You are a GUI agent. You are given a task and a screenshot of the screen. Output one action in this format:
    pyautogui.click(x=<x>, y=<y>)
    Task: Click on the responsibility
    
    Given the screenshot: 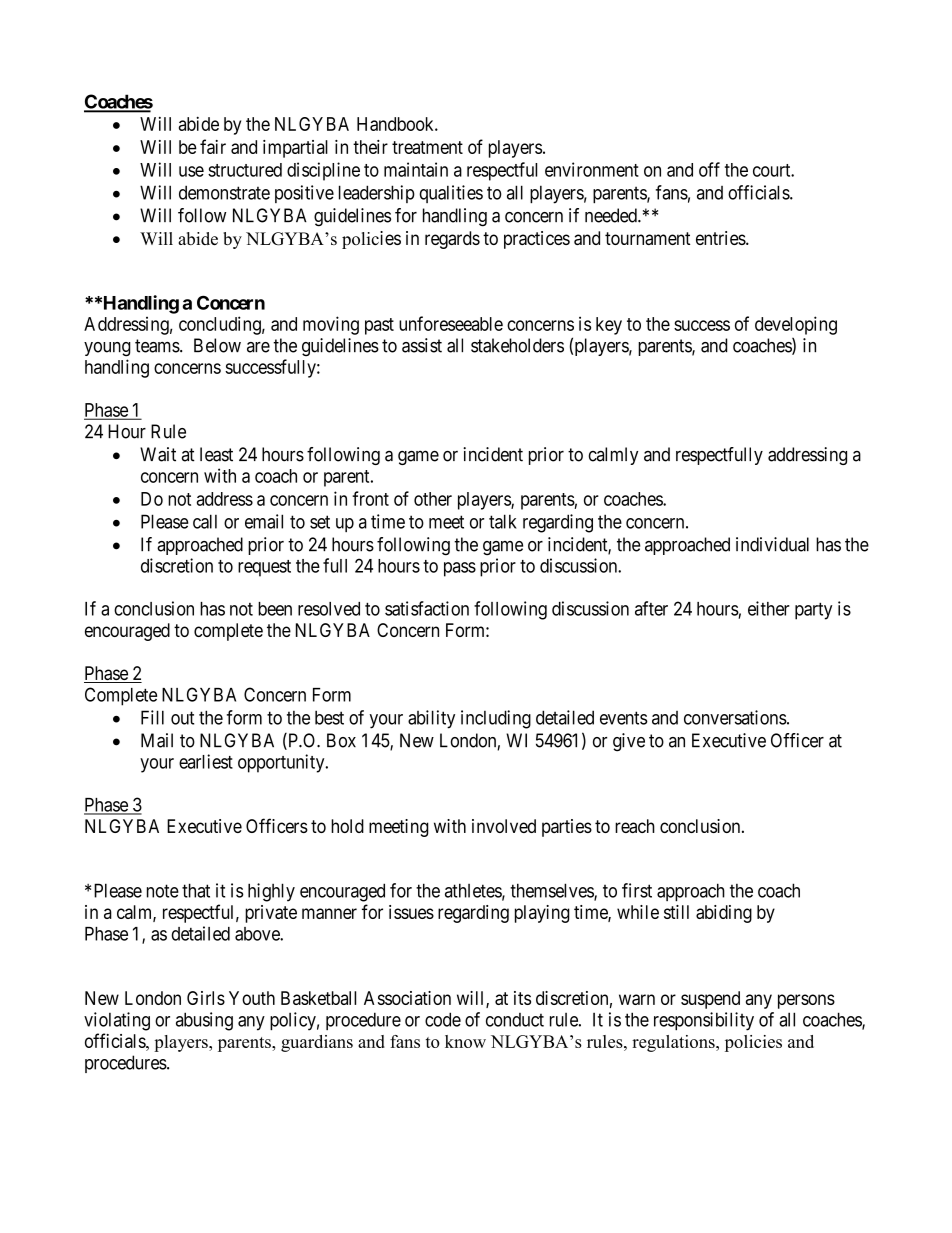 What is the action you would take?
    pyautogui.click(x=704, y=1021)
